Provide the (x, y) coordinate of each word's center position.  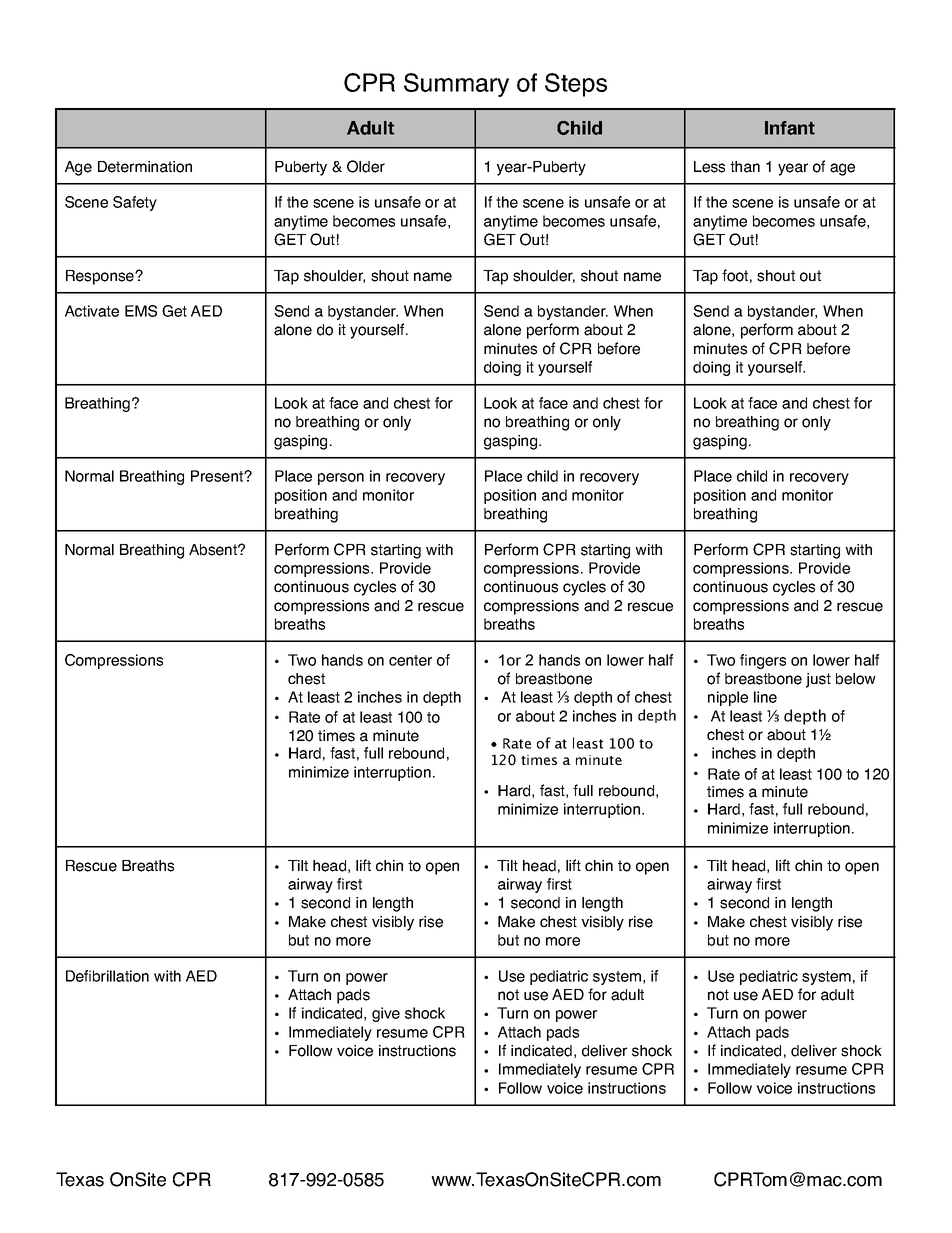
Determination (145, 167)
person (341, 479)
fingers (763, 661)
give (386, 1014)
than (745, 167)
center (410, 660)
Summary (456, 85)
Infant (790, 128)
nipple (728, 698)
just (818, 680)
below (856, 679)
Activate (92, 311)
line (765, 697)
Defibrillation (107, 976)
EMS (141, 311)
